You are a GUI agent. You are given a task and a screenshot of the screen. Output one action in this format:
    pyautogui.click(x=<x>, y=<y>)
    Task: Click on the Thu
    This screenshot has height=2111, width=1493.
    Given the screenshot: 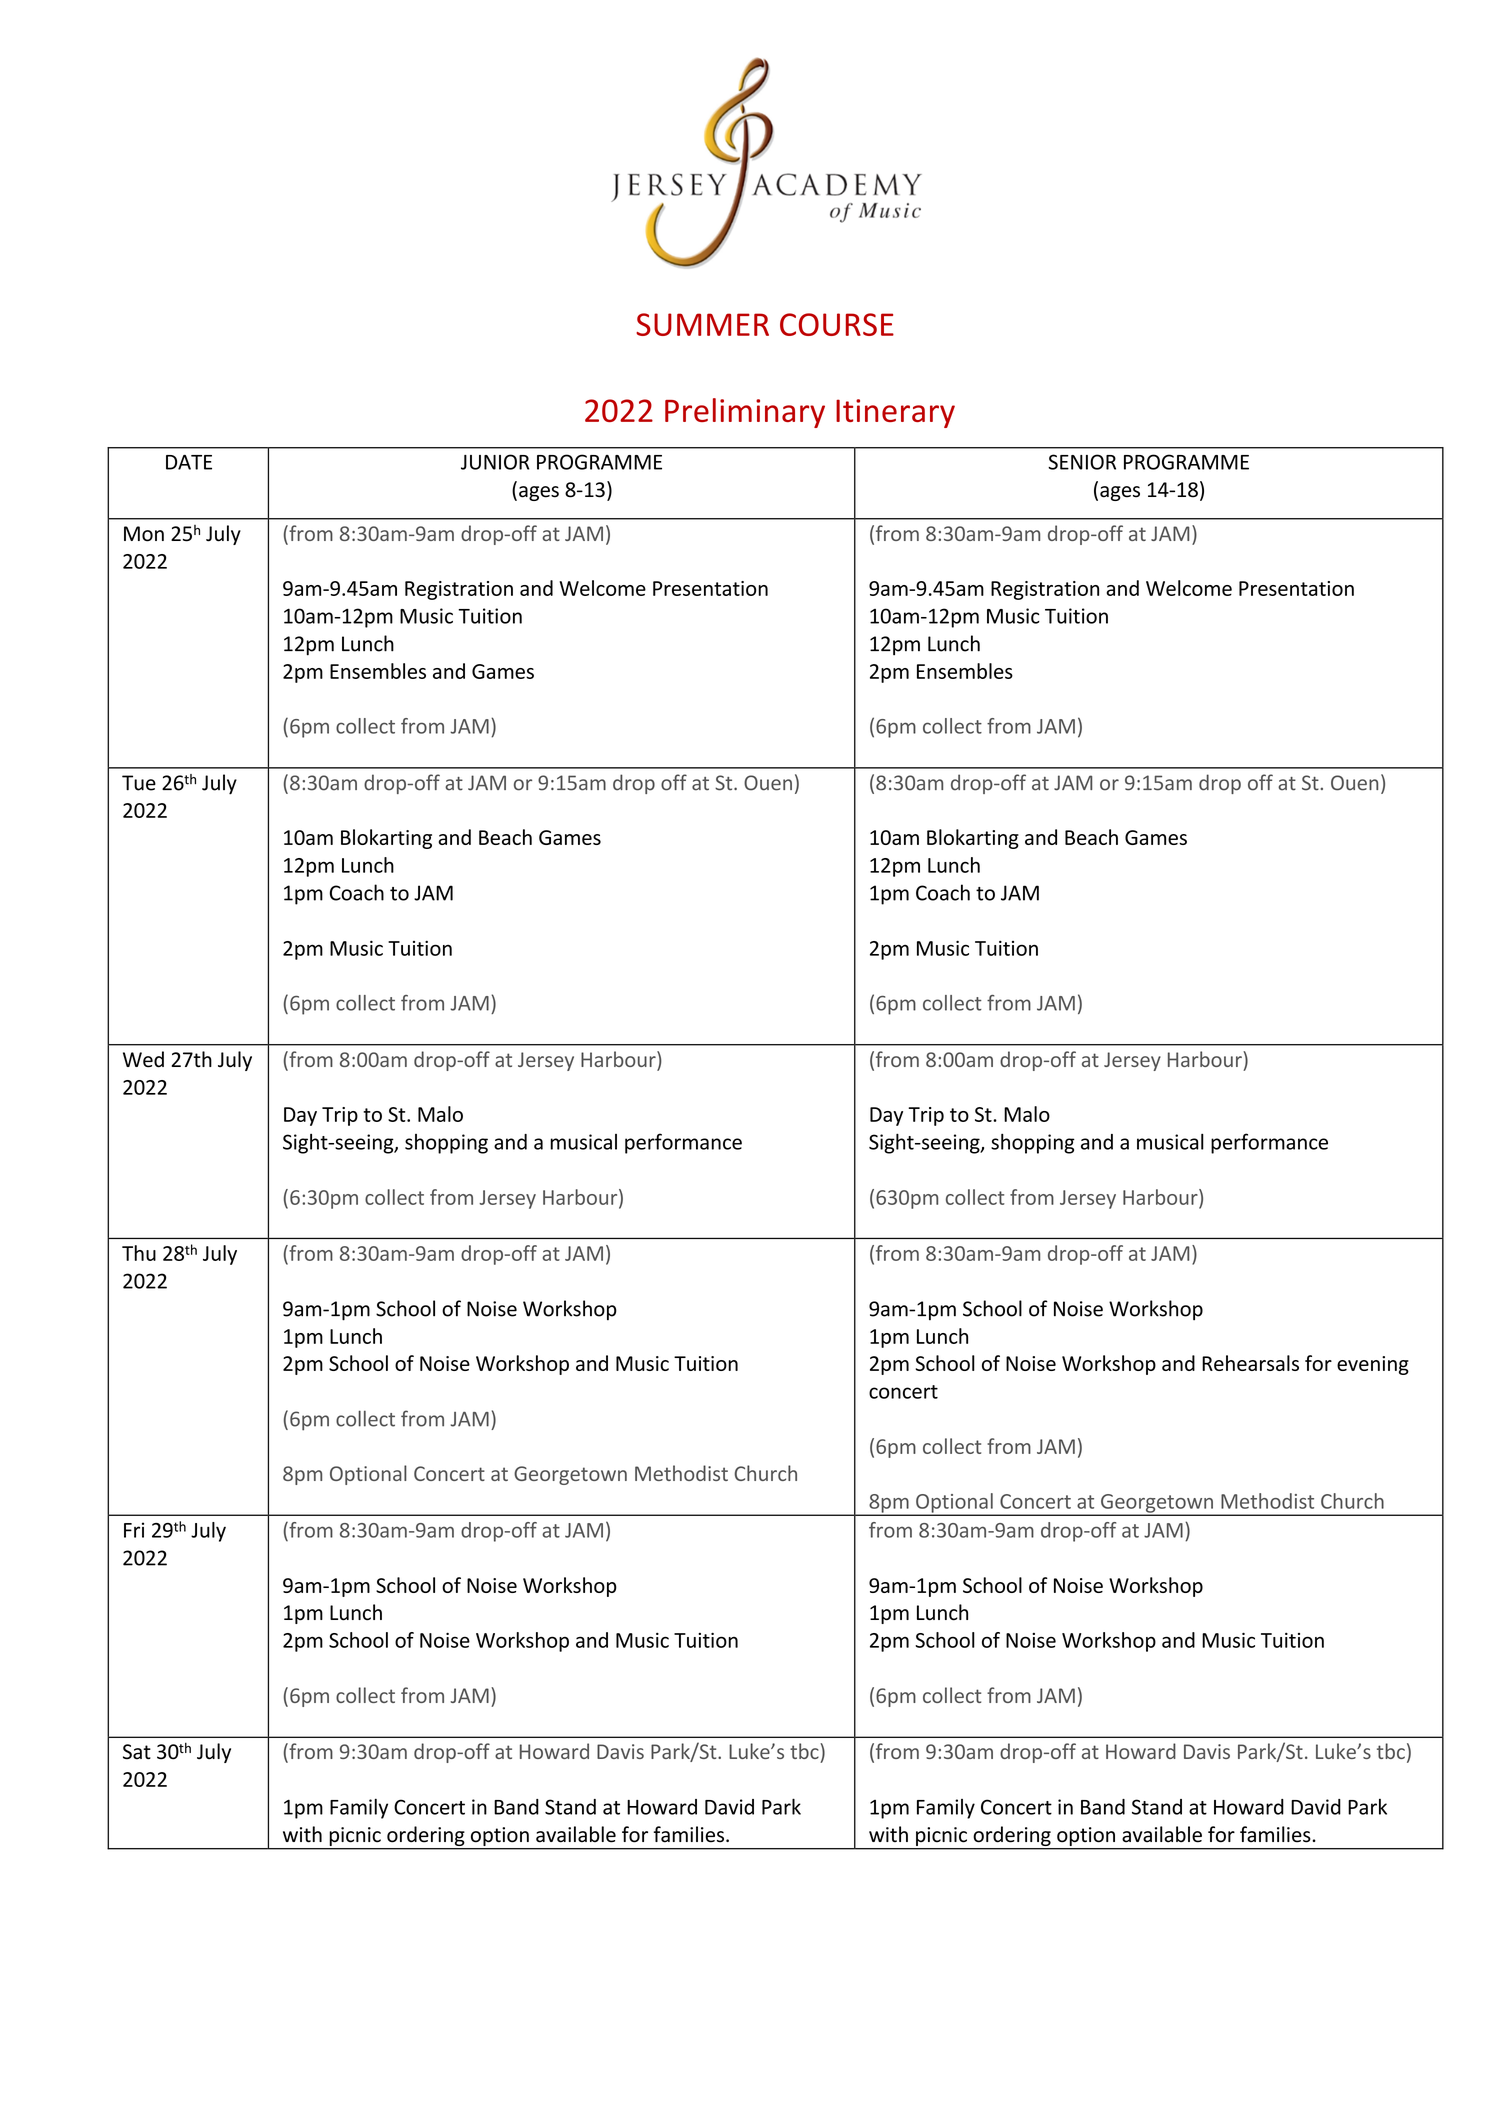 What is the action you would take?
    pyautogui.click(x=139, y=1253)
